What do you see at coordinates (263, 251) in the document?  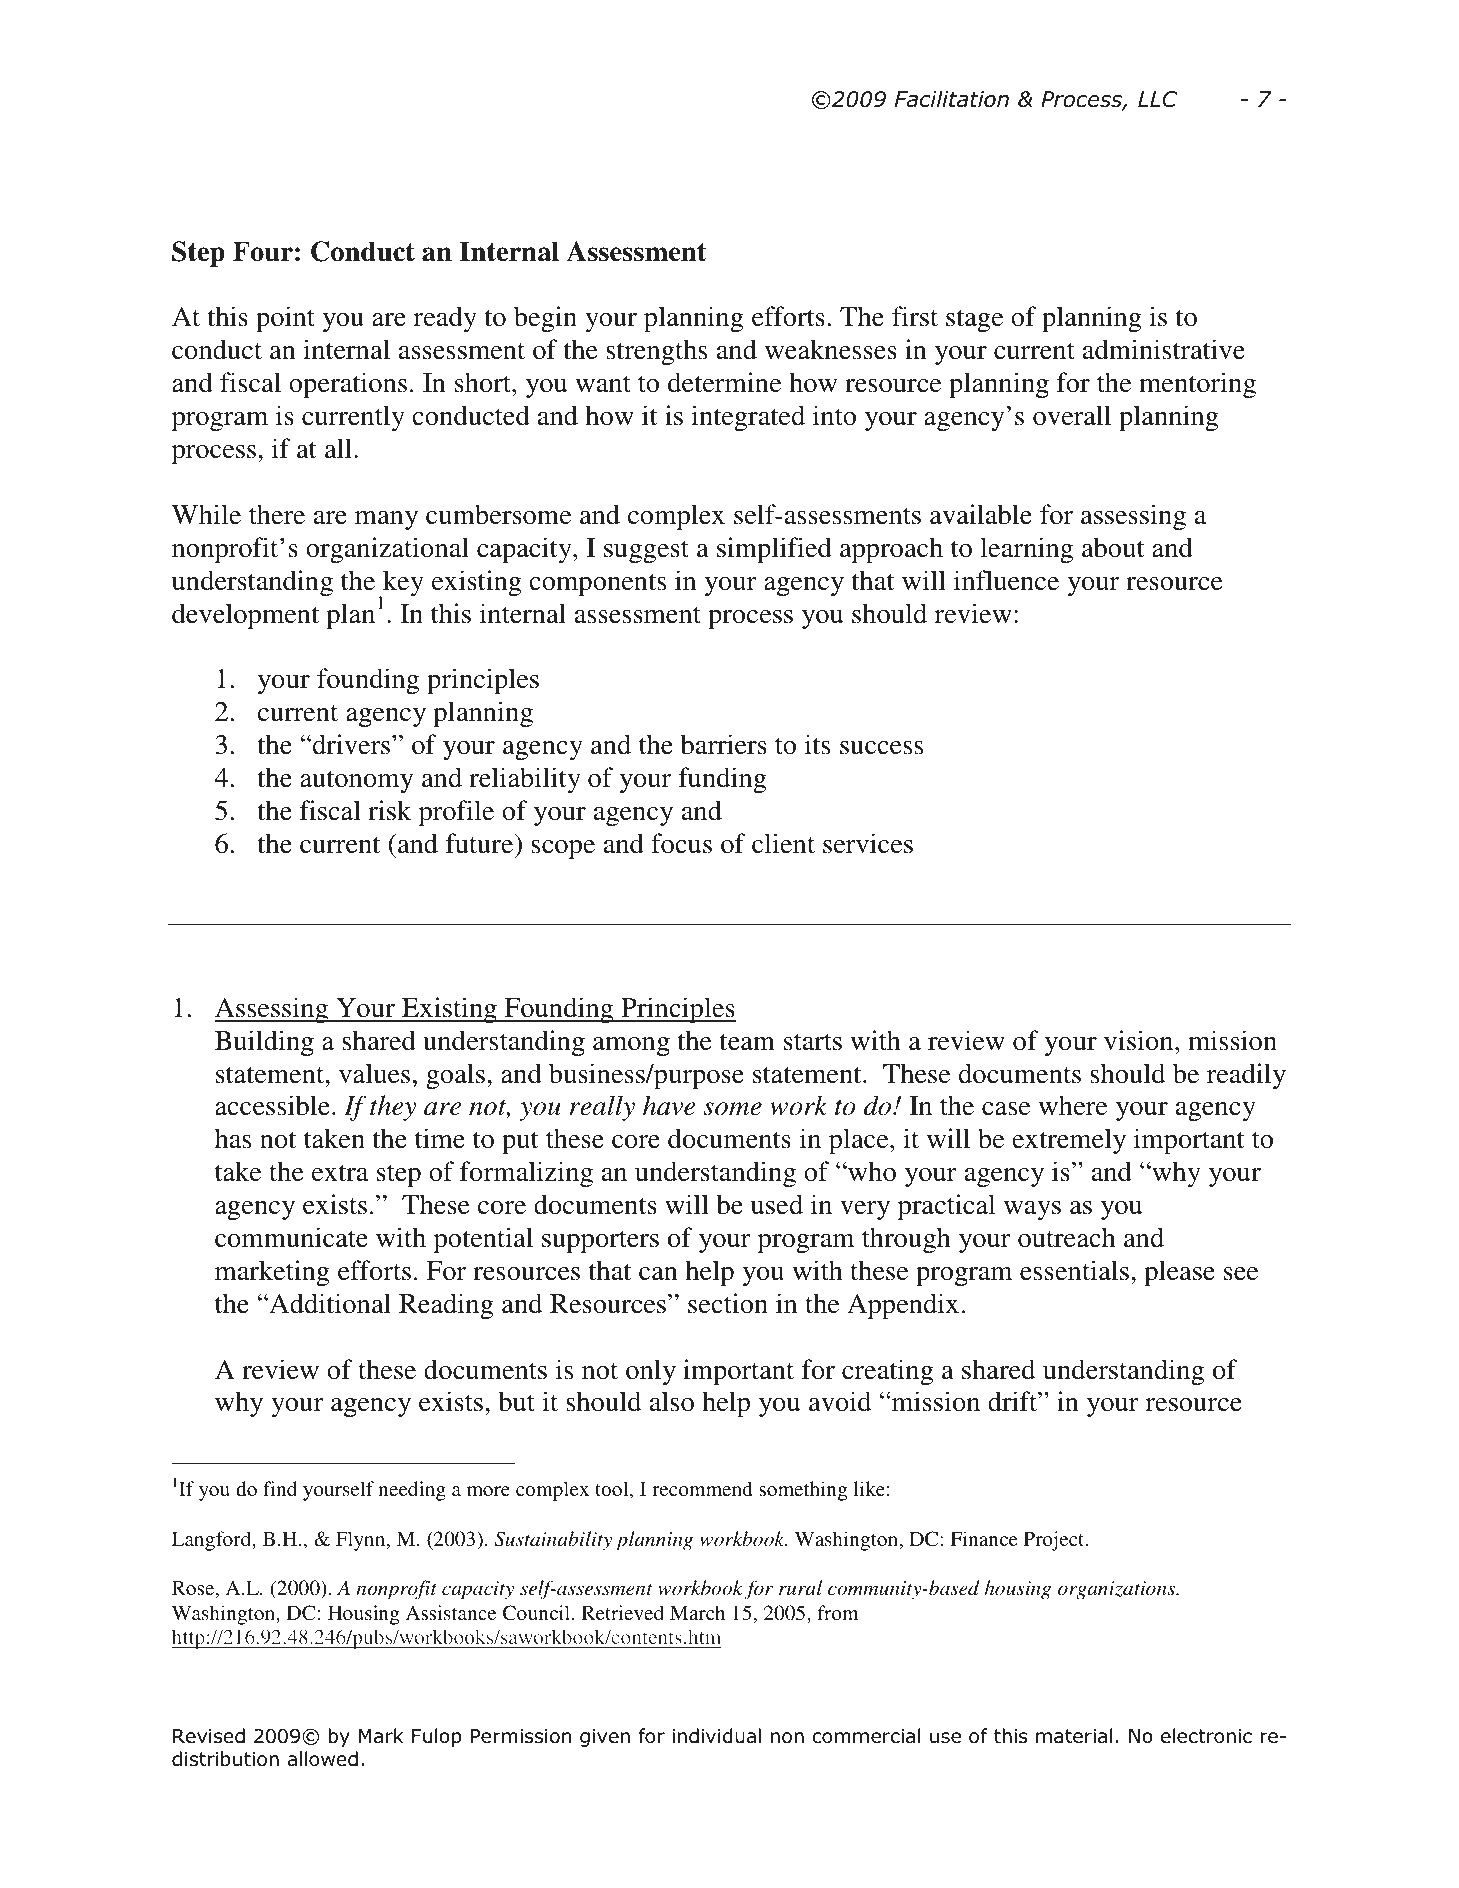 I see `Four` at bounding box center [263, 251].
